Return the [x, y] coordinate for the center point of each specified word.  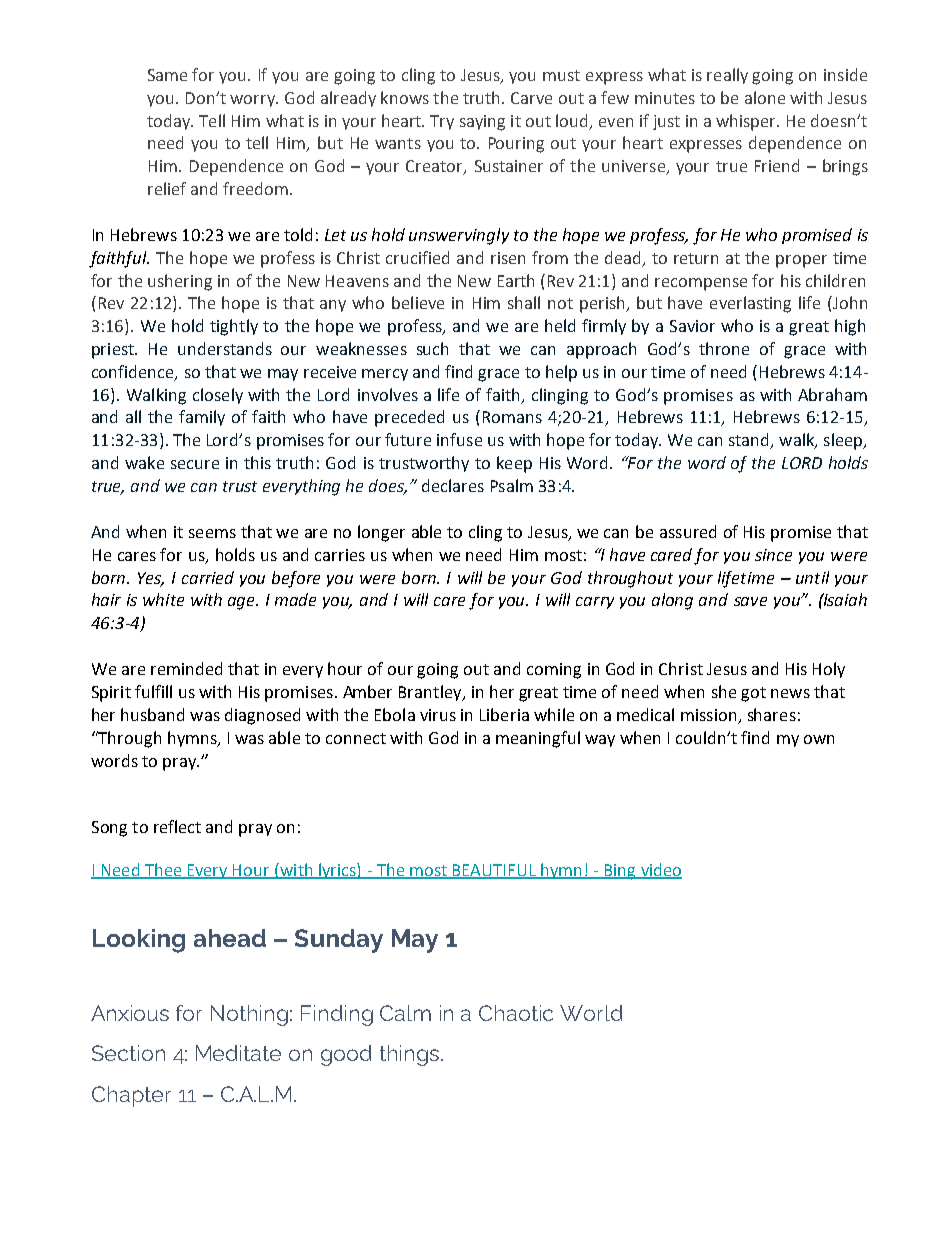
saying [482, 123]
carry [595, 603]
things [411, 1055]
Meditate [238, 1053]
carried [208, 577]
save [750, 601]
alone [765, 97]
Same [167, 75]
